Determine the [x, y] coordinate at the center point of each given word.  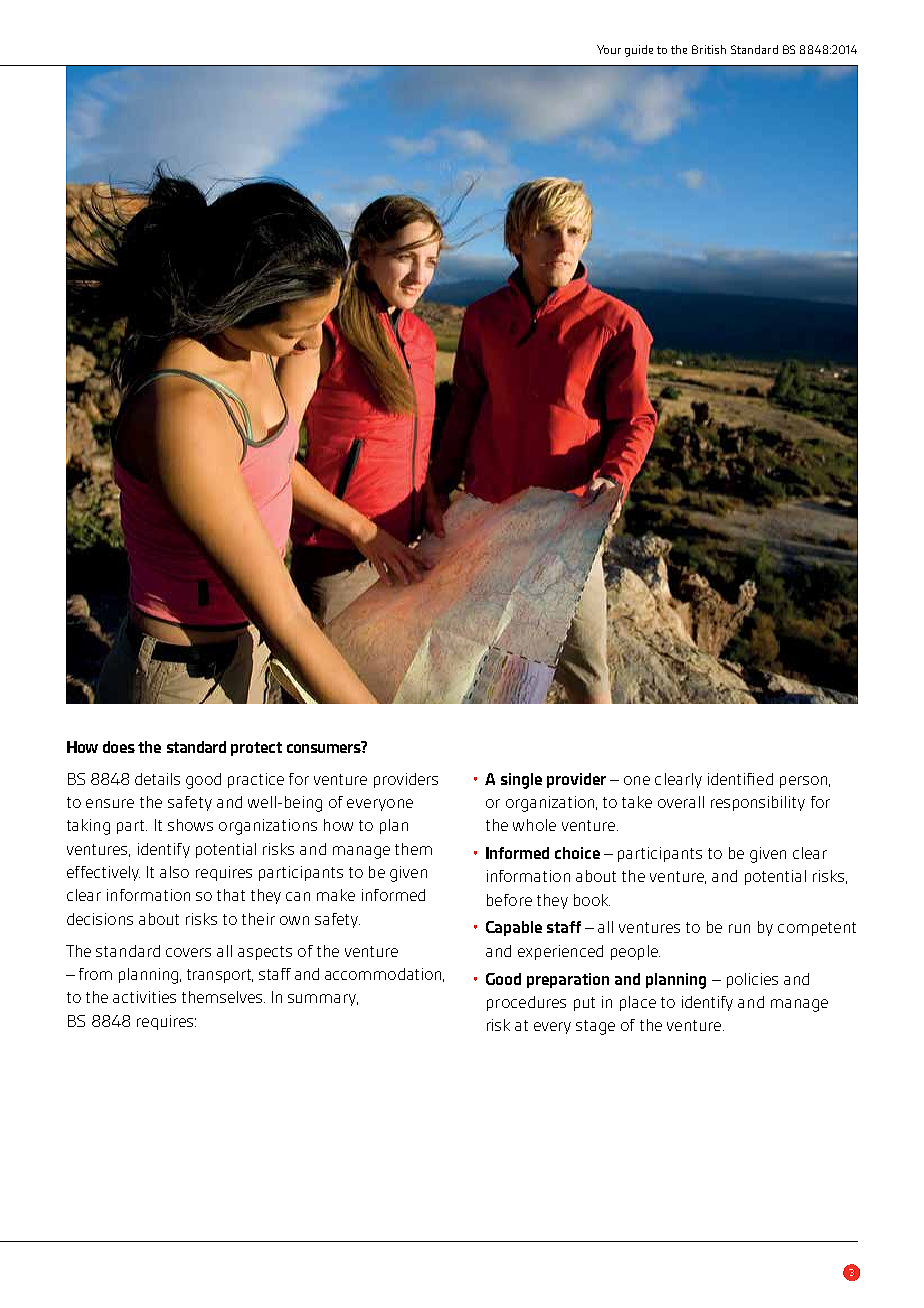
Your [609, 49]
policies [752, 980]
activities [144, 997]
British [709, 49]
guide [639, 51]
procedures [526, 1003]
